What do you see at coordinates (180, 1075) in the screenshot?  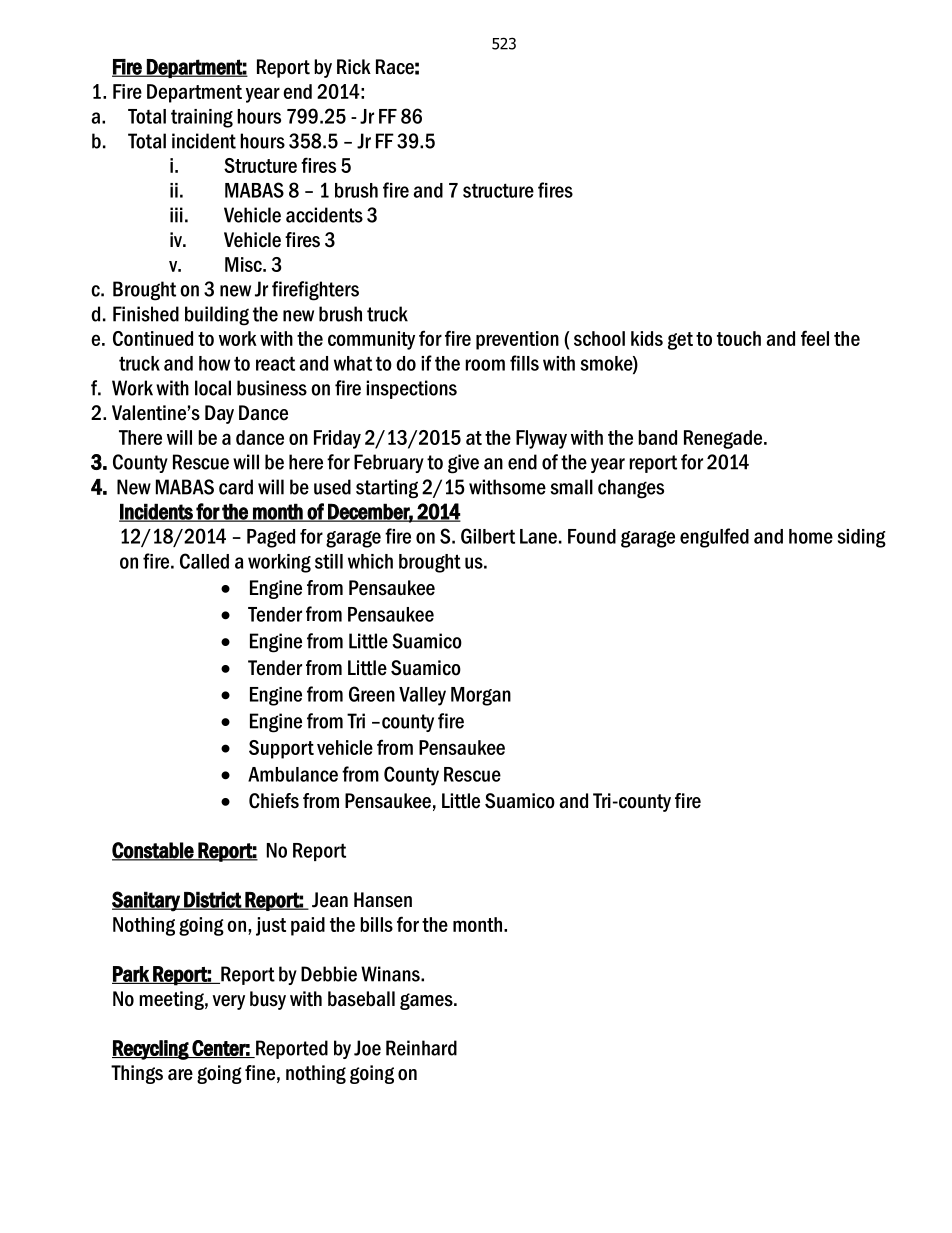 I see `are` at bounding box center [180, 1075].
